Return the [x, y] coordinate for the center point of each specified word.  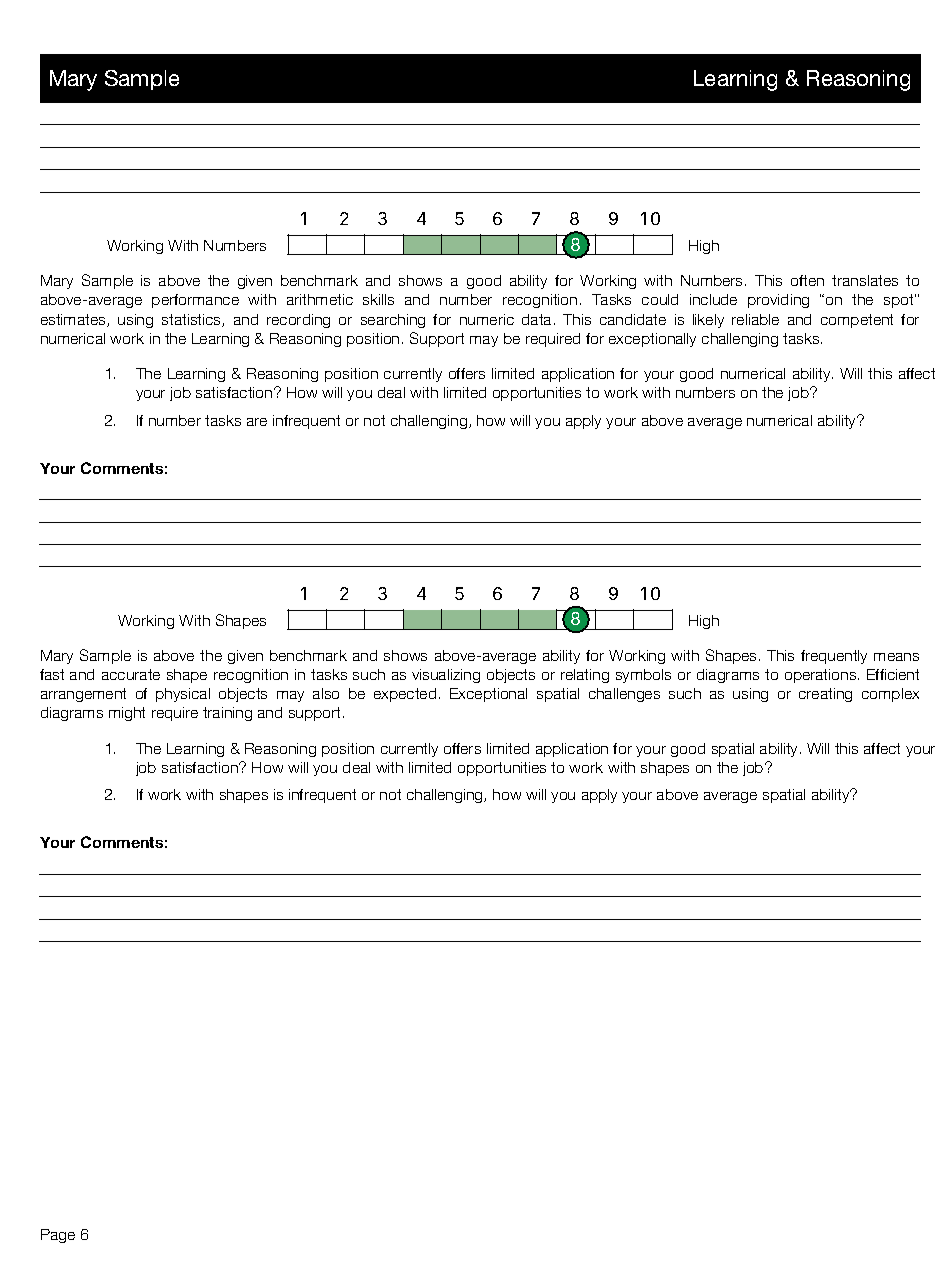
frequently [834, 657]
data [536, 319]
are [257, 422]
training [227, 714]
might [127, 714]
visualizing [446, 676]
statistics [192, 320]
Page [58, 1236]
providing [778, 301]
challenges [624, 695]
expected [405, 695]
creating [825, 695]
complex [890, 695]
